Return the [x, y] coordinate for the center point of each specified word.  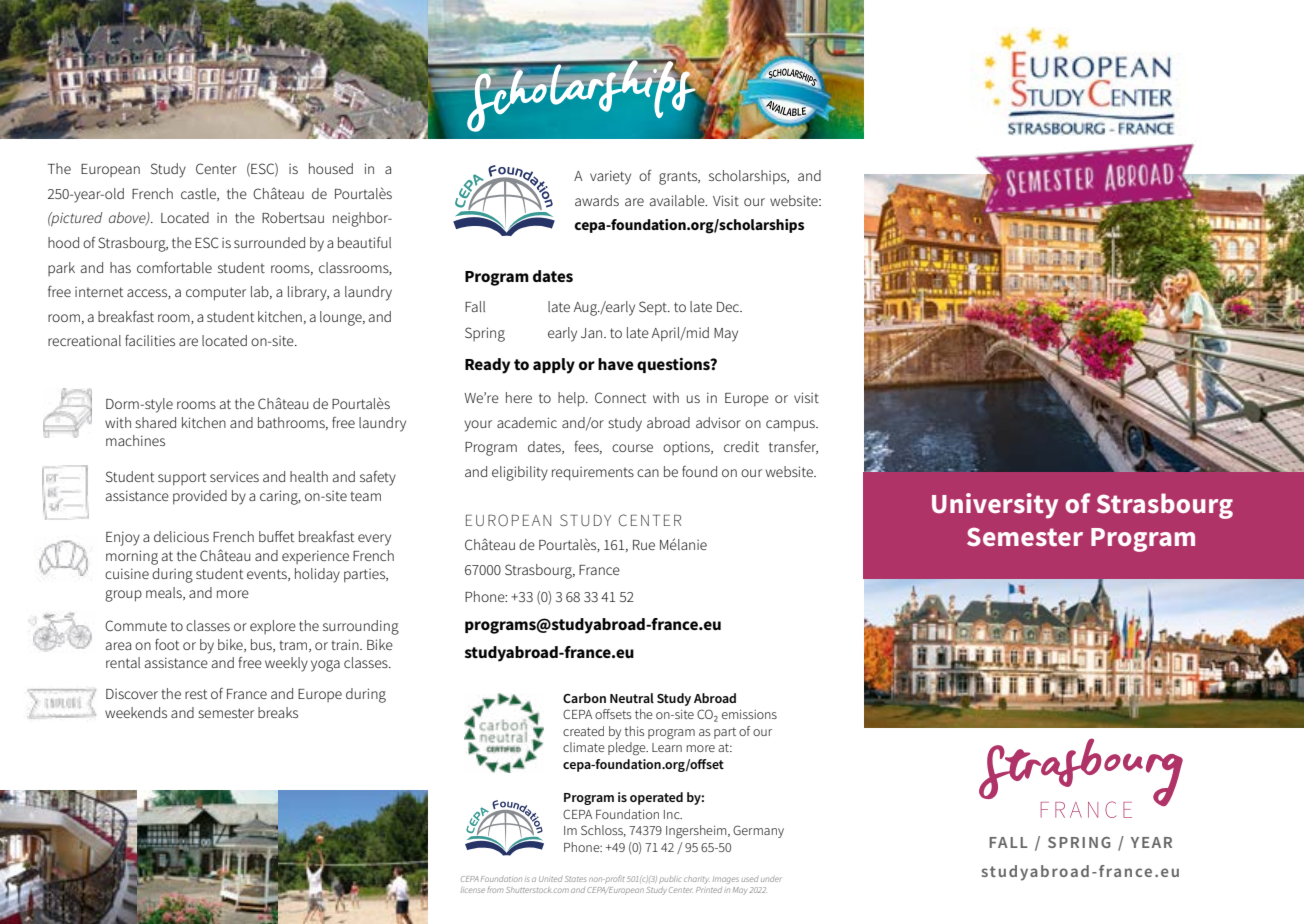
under [771, 879]
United [551, 879]
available [678, 200]
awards [597, 200]
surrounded [269, 242]
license [473, 890]
